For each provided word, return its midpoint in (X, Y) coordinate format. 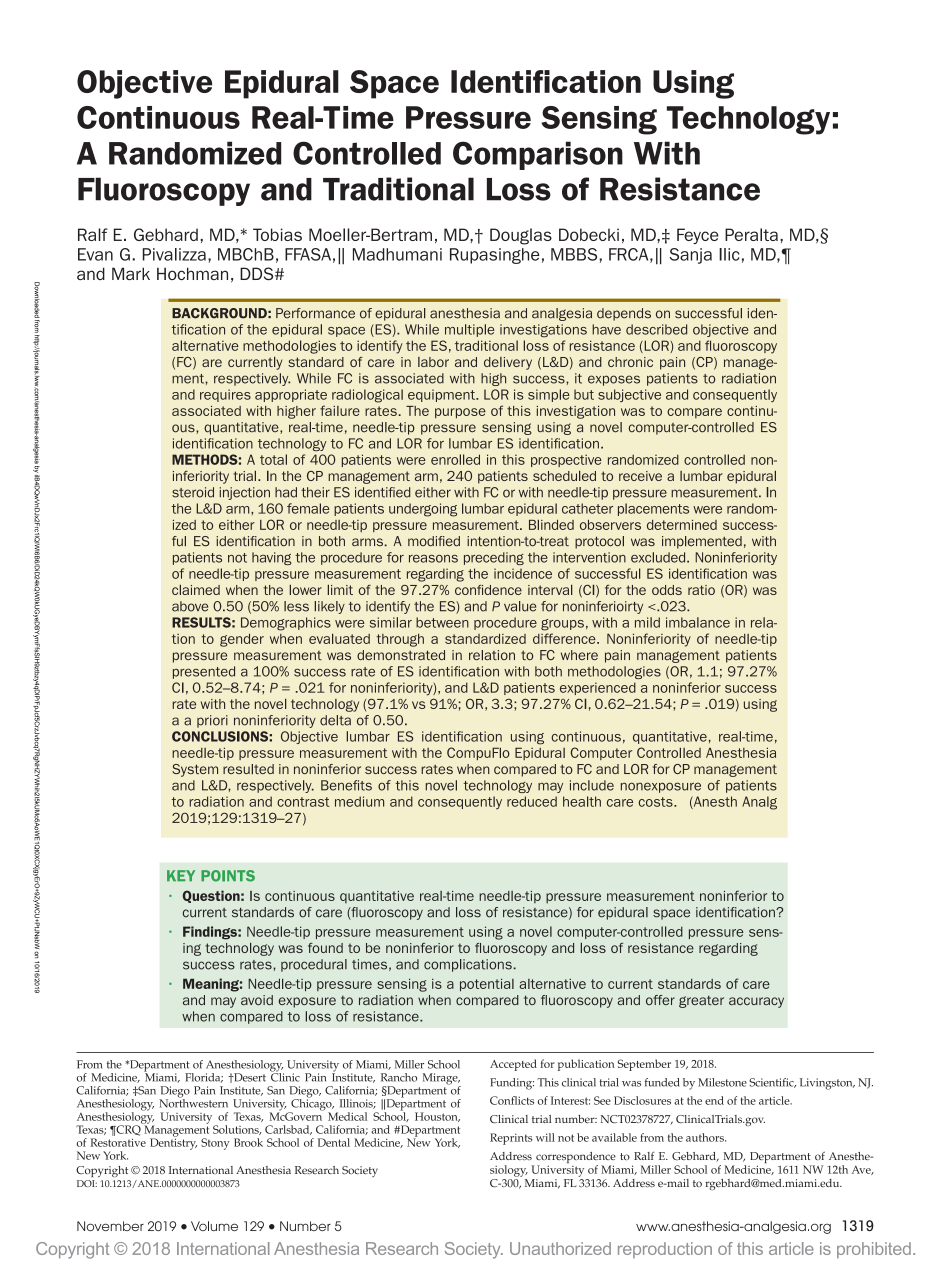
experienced (598, 688)
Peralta (751, 234)
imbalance (698, 622)
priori (212, 721)
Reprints (511, 1139)
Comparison (538, 155)
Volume (214, 1226)
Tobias (277, 234)
